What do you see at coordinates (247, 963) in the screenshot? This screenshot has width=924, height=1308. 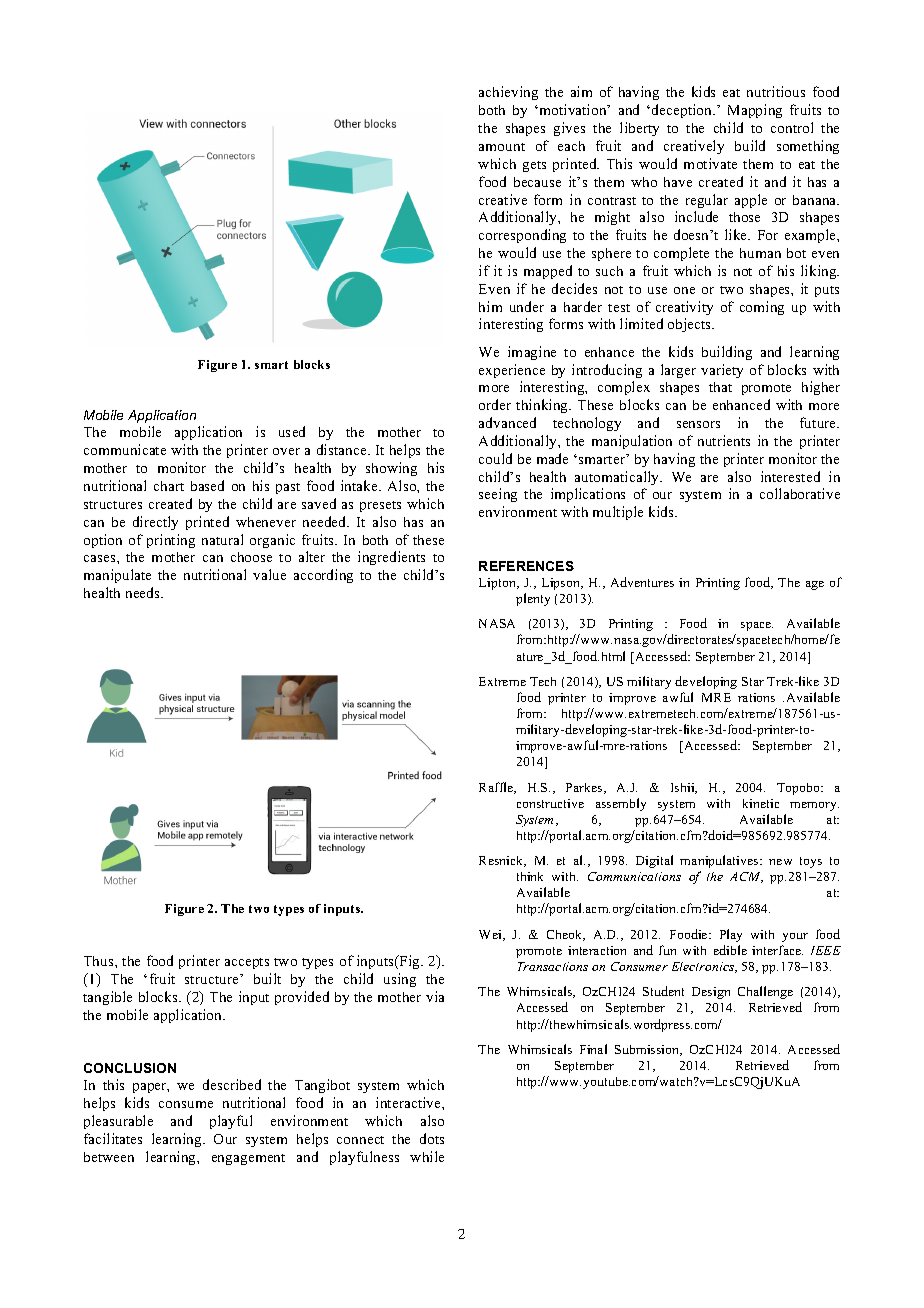 I see `accepts` at bounding box center [247, 963].
